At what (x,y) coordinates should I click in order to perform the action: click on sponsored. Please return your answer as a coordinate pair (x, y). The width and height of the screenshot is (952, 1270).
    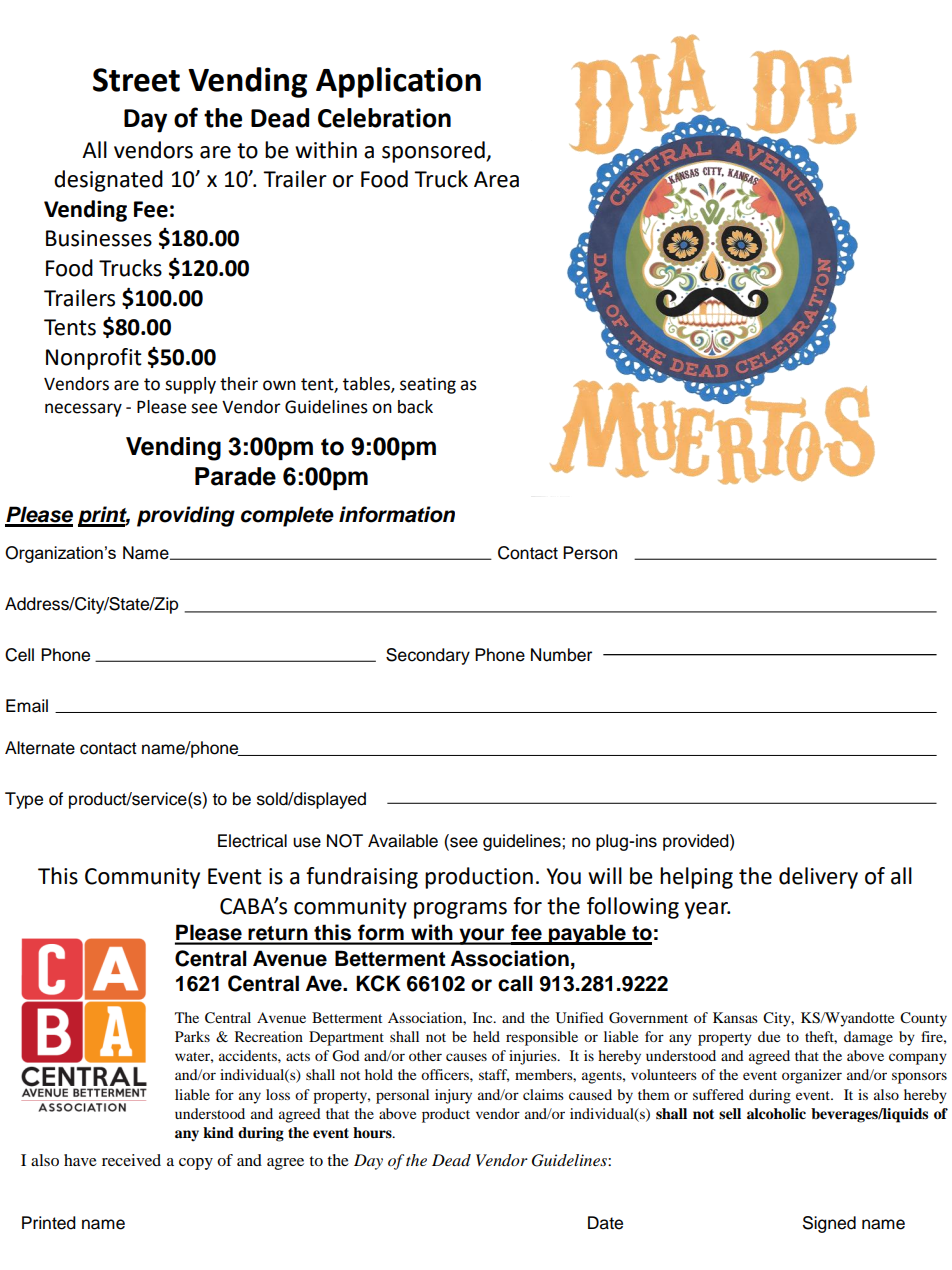
    Looking at the image, I should click on (434, 152).
